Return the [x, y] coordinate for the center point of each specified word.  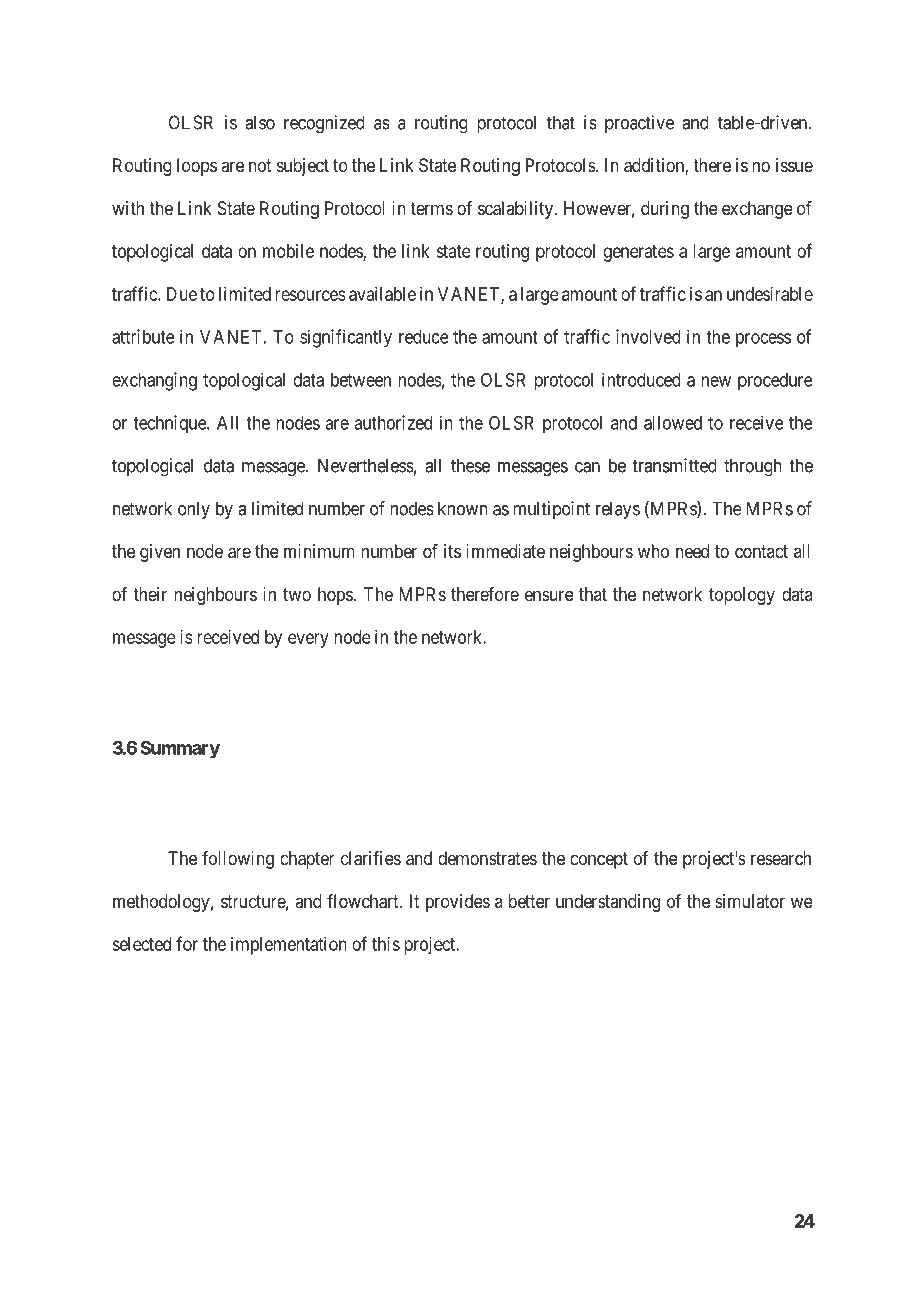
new [716, 381]
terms [431, 208]
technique [170, 424]
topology [742, 596]
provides [458, 903]
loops [197, 167]
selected [141, 944]
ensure [549, 595]
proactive [639, 124]
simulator [750, 901]
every [308, 640]
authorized [393, 422]
